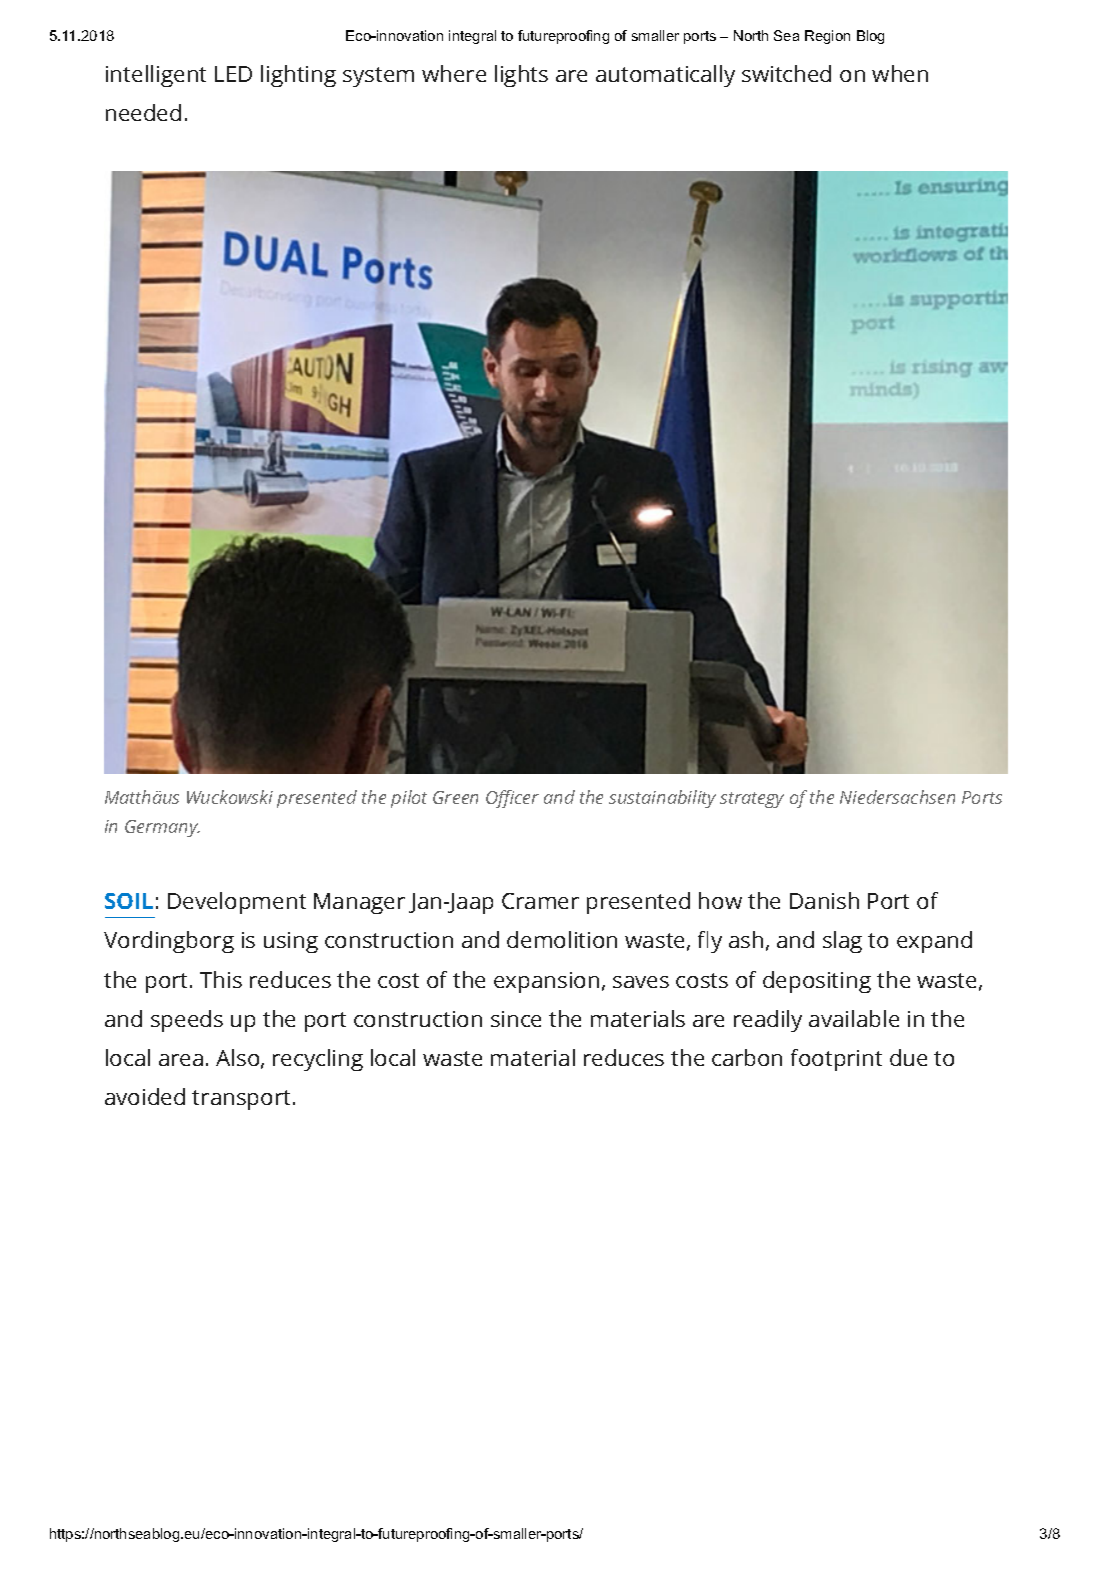 The image size is (1110, 1571). I want to click on Green, so click(455, 797).
